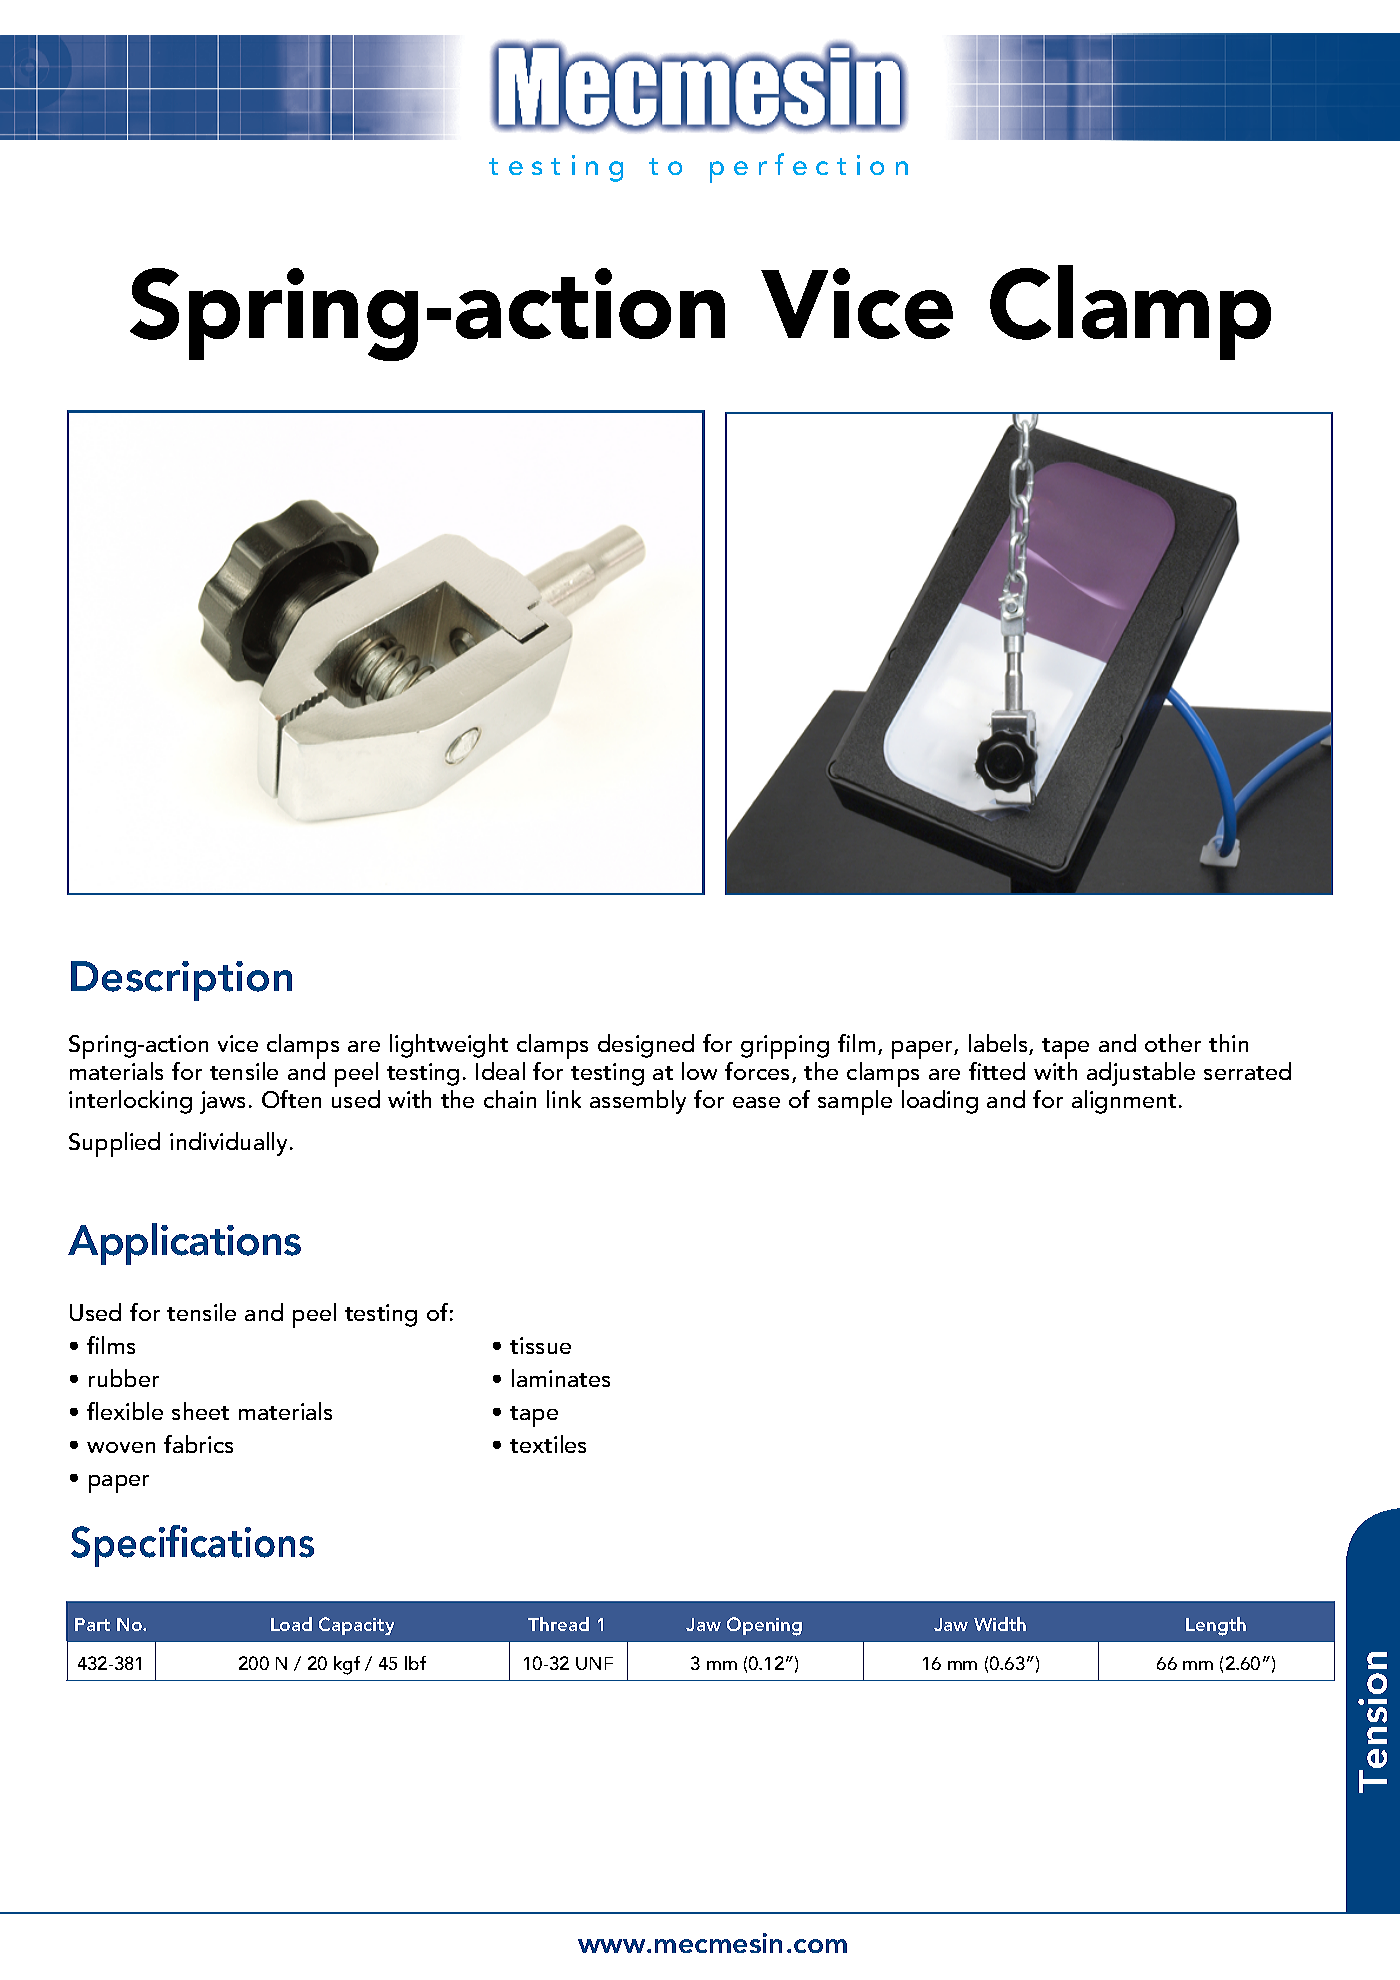  What do you see at coordinates (1173, 1043) in the screenshot?
I see `other` at bounding box center [1173, 1043].
